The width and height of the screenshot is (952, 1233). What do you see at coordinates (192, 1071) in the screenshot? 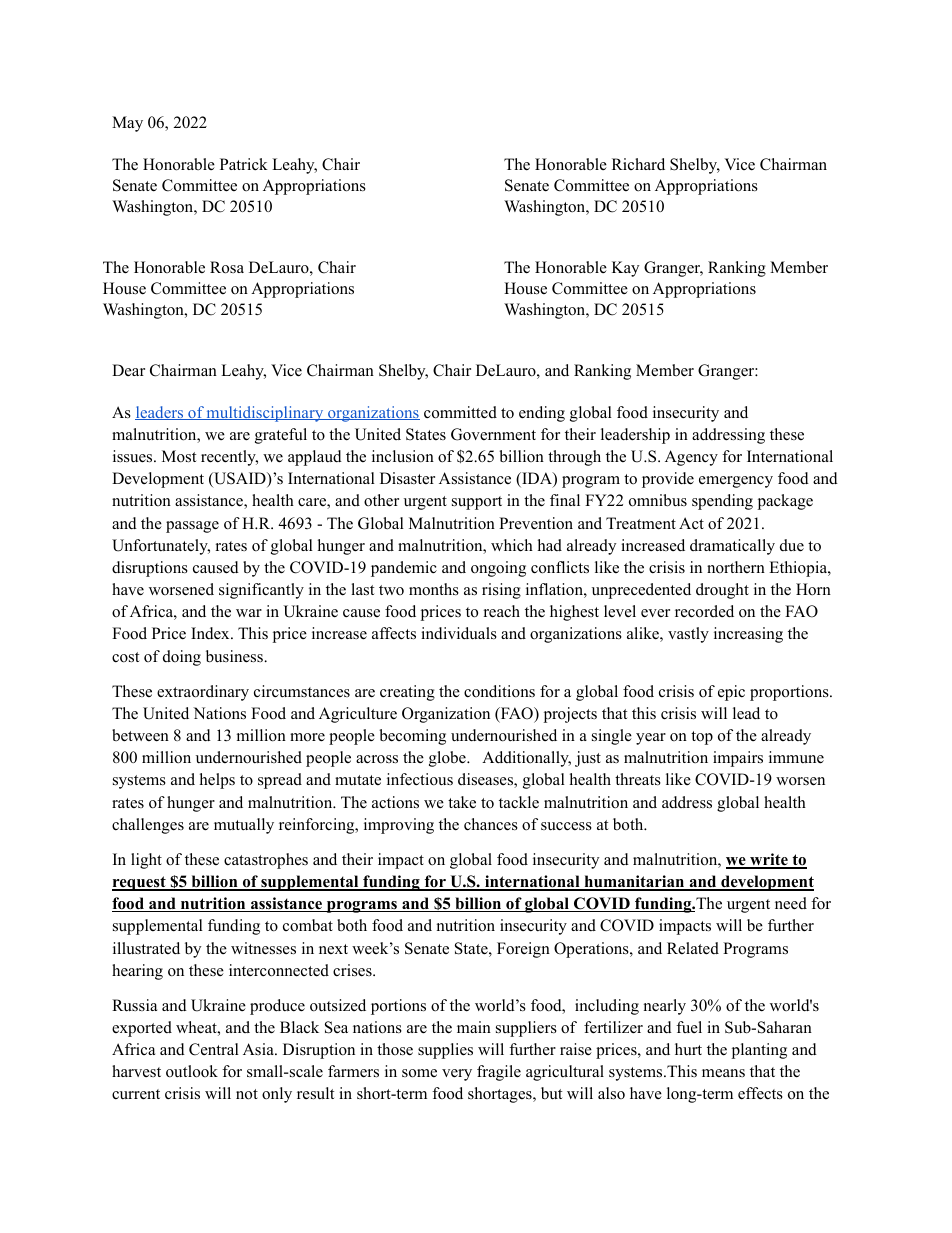
I see `outlook` at bounding box center [192, 1071].
